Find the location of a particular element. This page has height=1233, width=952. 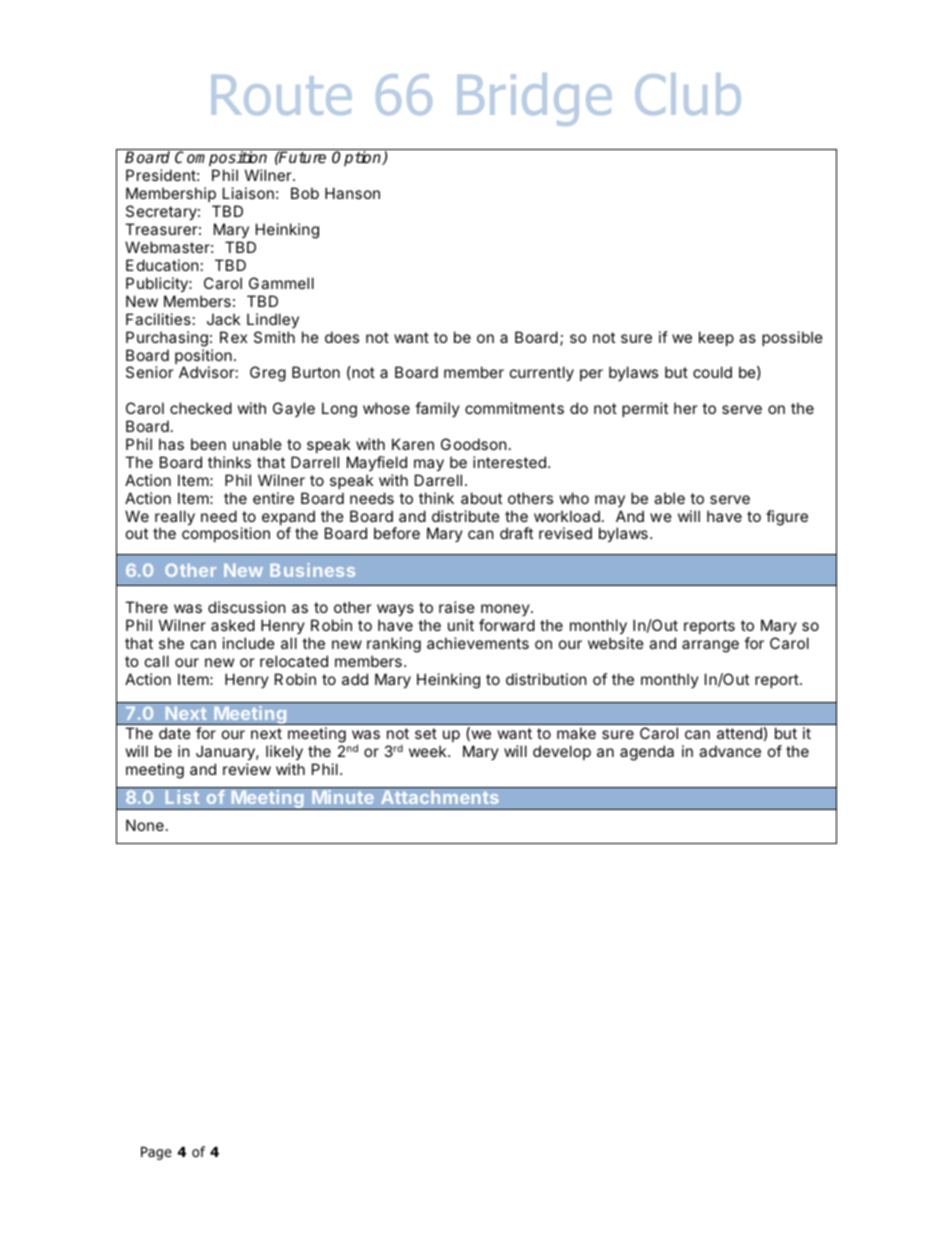

Bridge is located at coordinates (535, 99).
